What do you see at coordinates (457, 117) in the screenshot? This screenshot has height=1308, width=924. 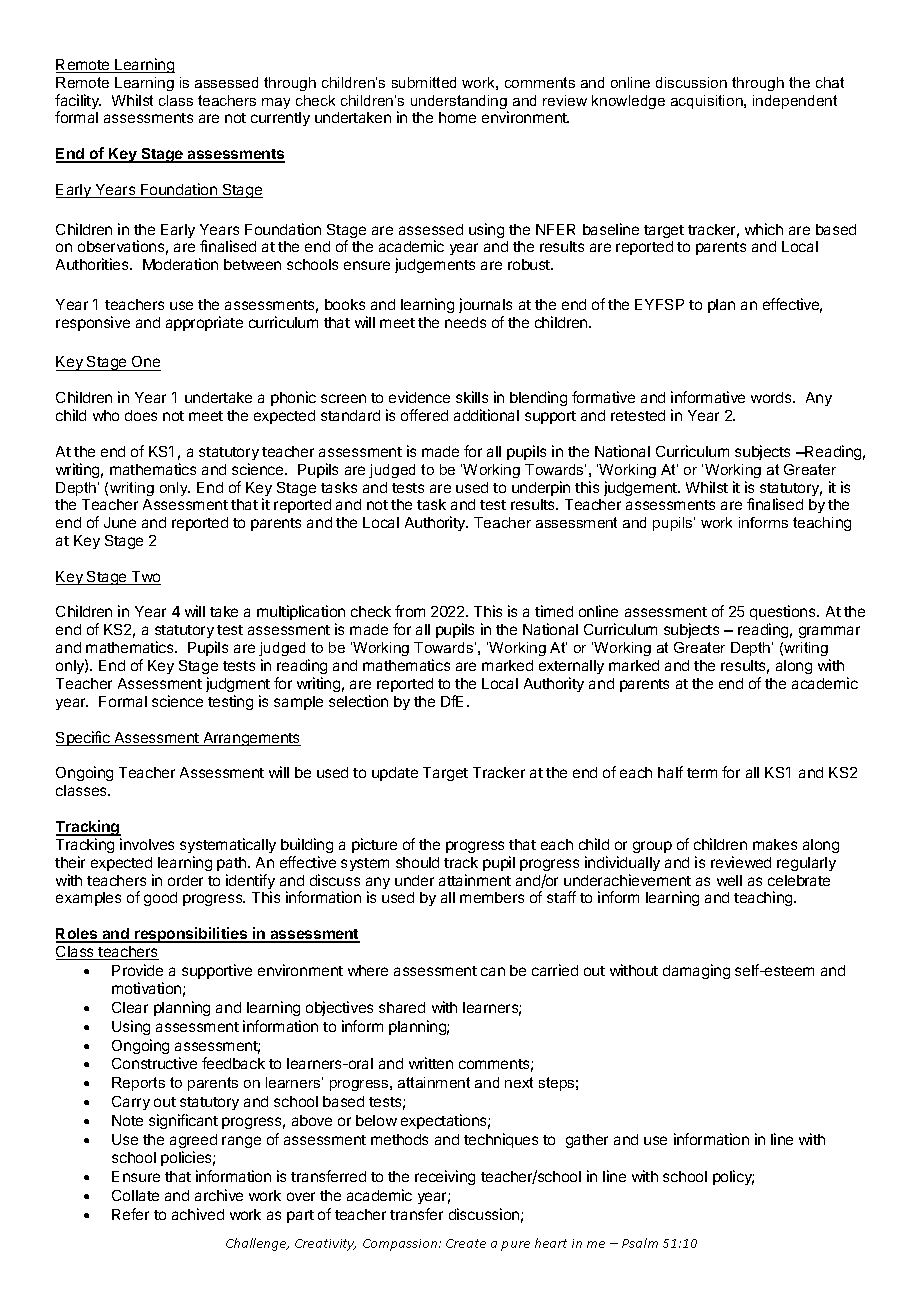 I see `home` at bounding box center [457, 117].
